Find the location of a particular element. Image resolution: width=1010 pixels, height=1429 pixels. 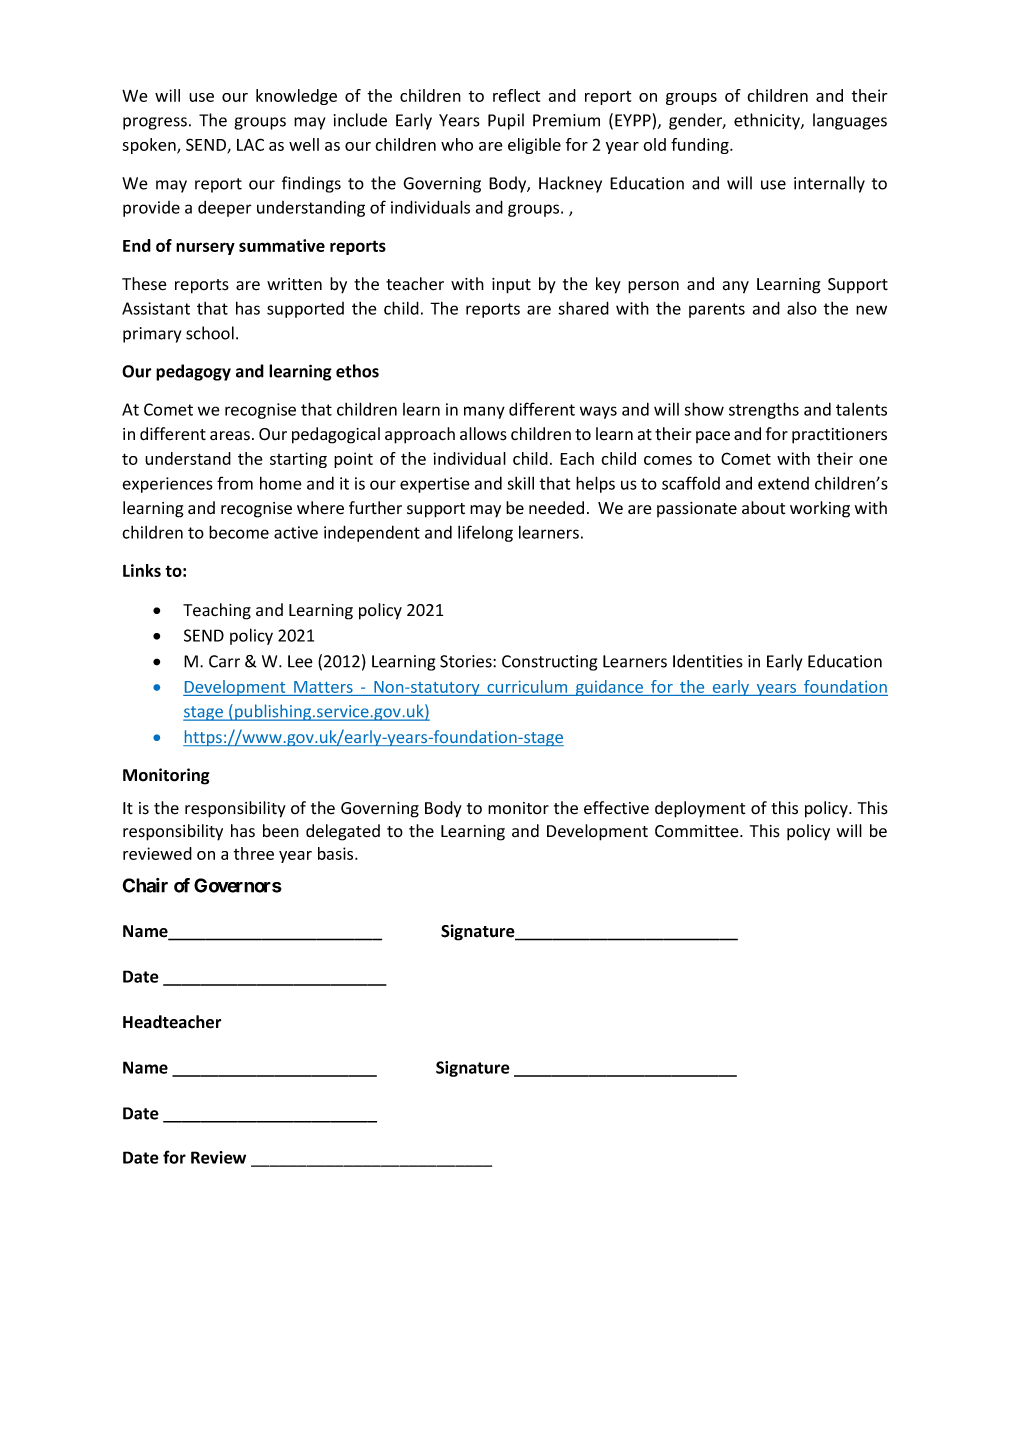

three is located at coordinates (254, 853).
